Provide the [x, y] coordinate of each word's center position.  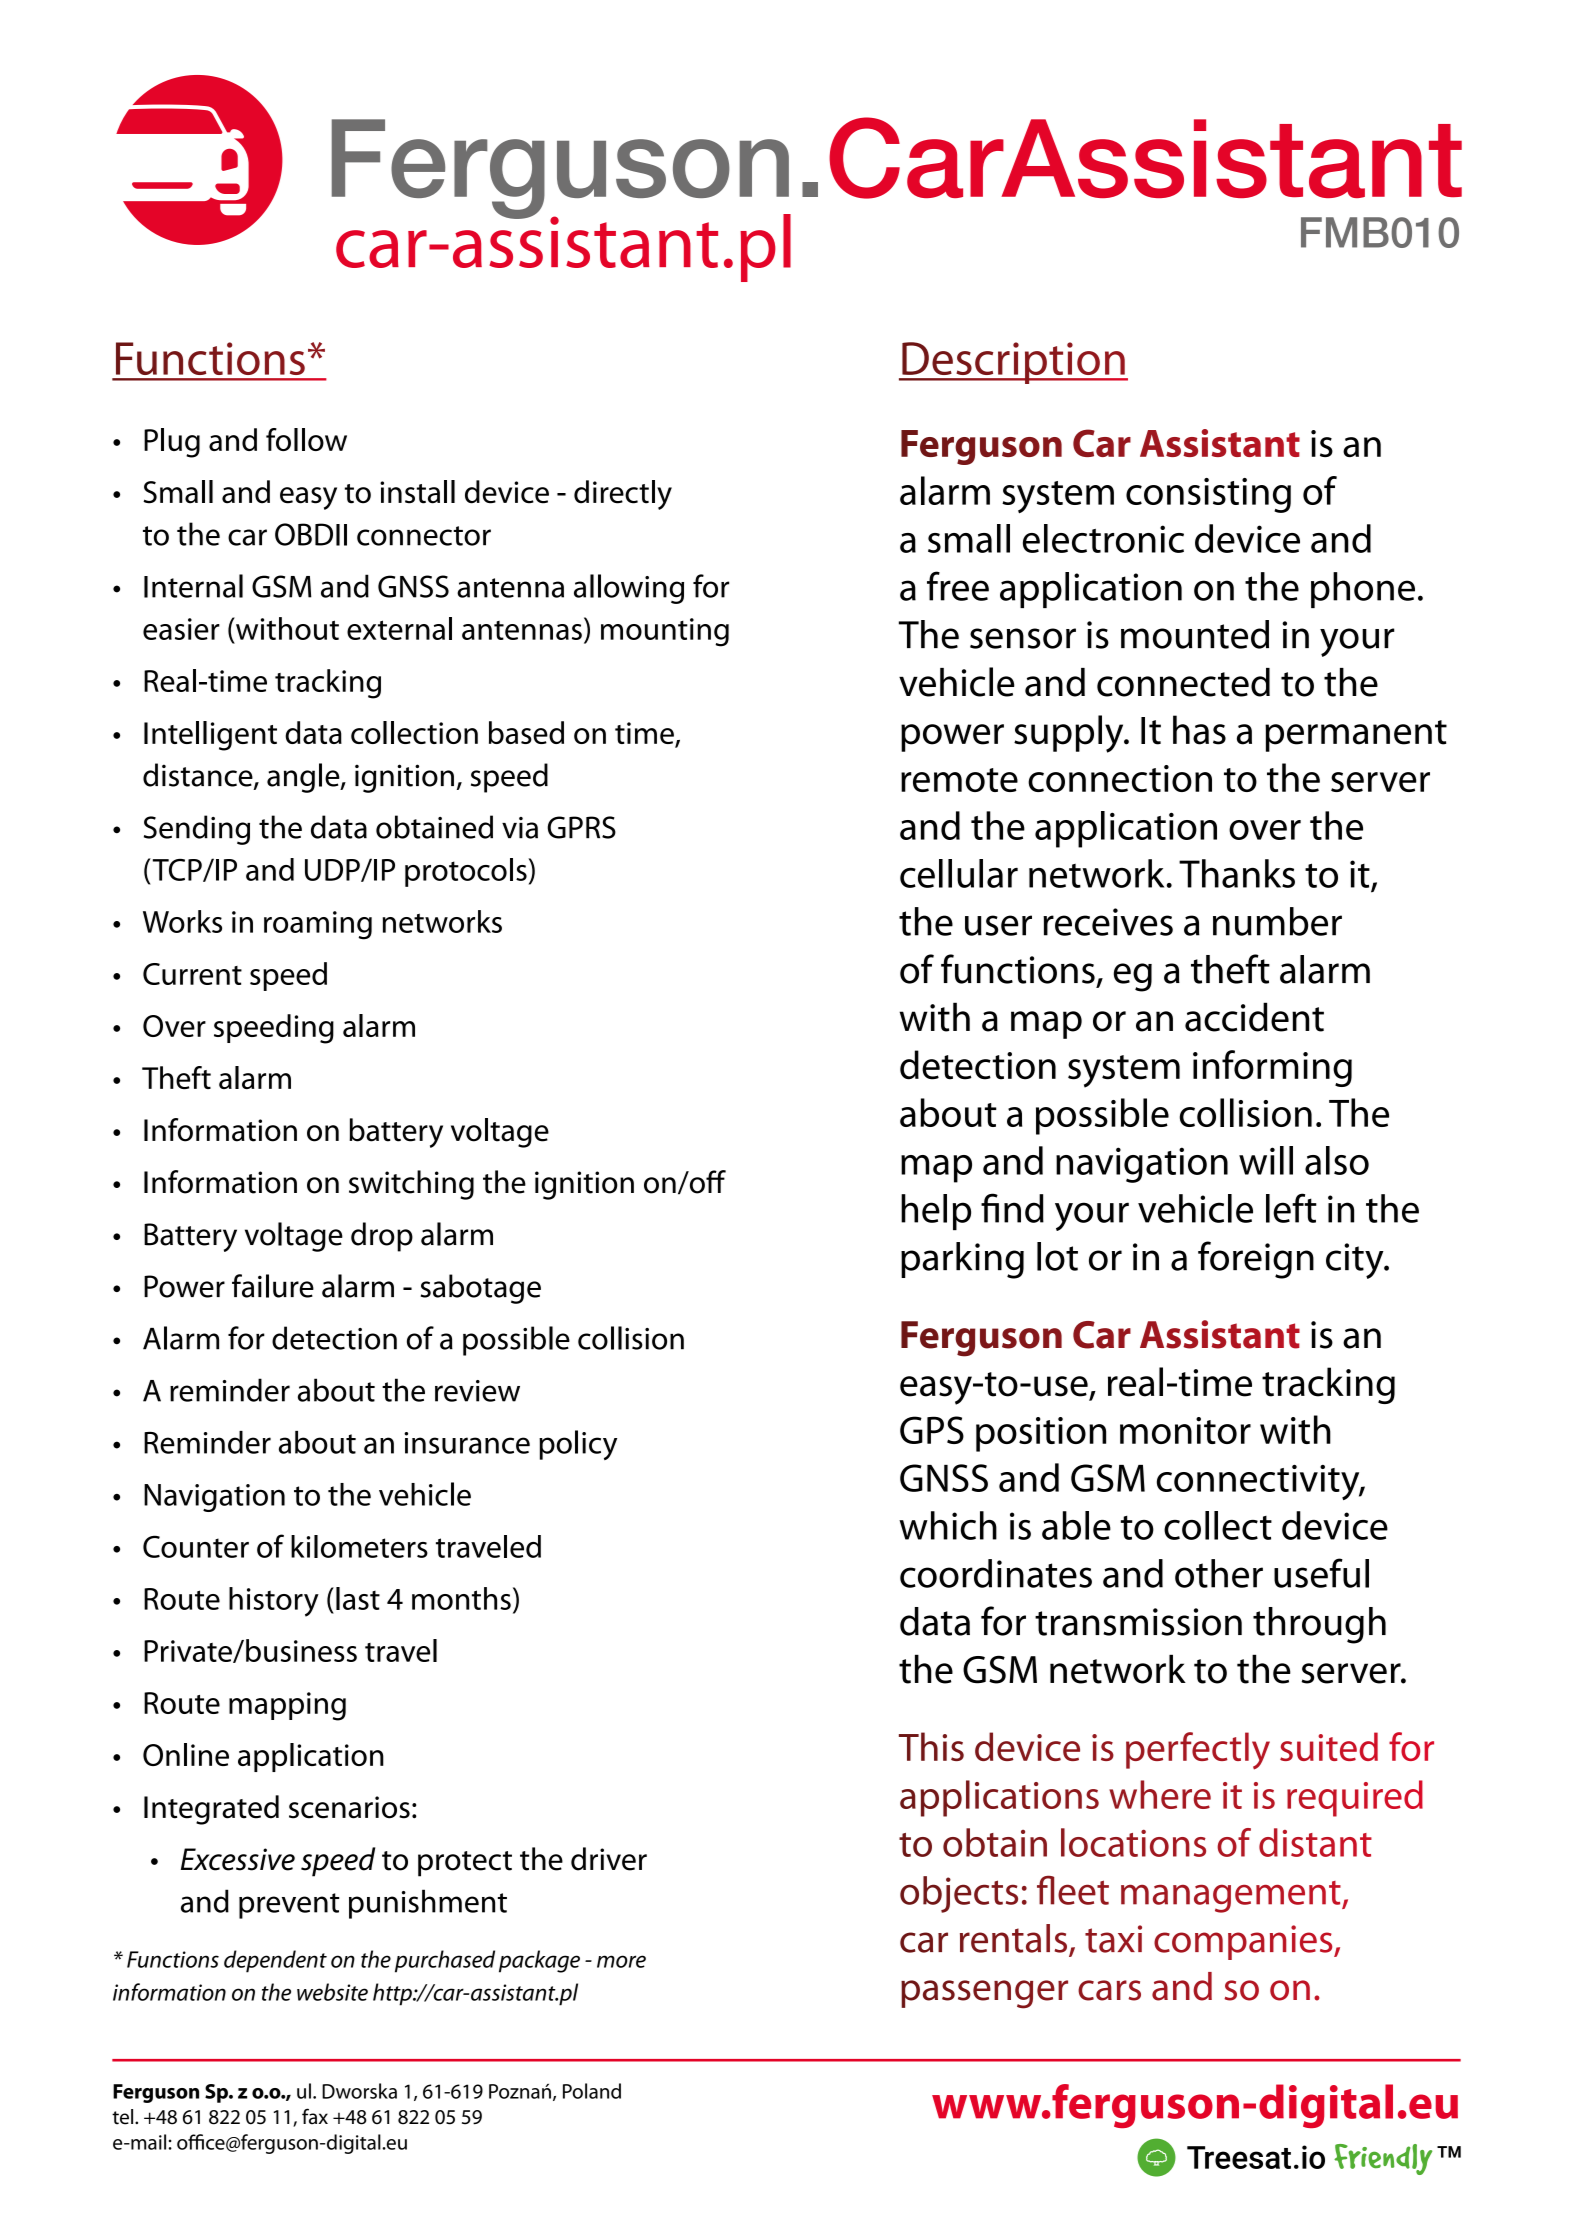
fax [315, 2116]
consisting [1208, 495]
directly [623, 495]
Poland [592, 2091]
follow [306, 439]
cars [1109, 1990]
